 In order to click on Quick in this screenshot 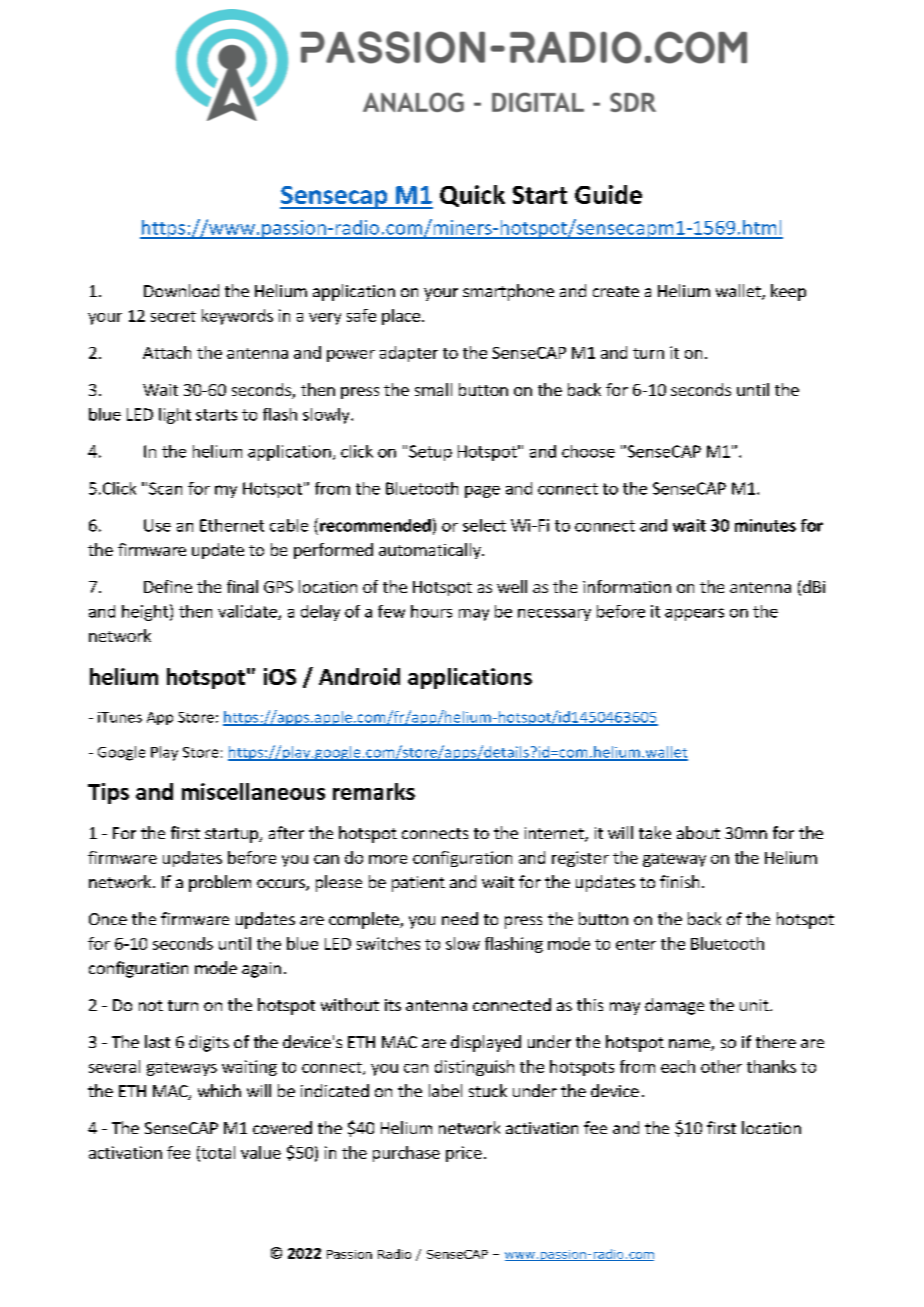, I will do `click(472, 196)`.
